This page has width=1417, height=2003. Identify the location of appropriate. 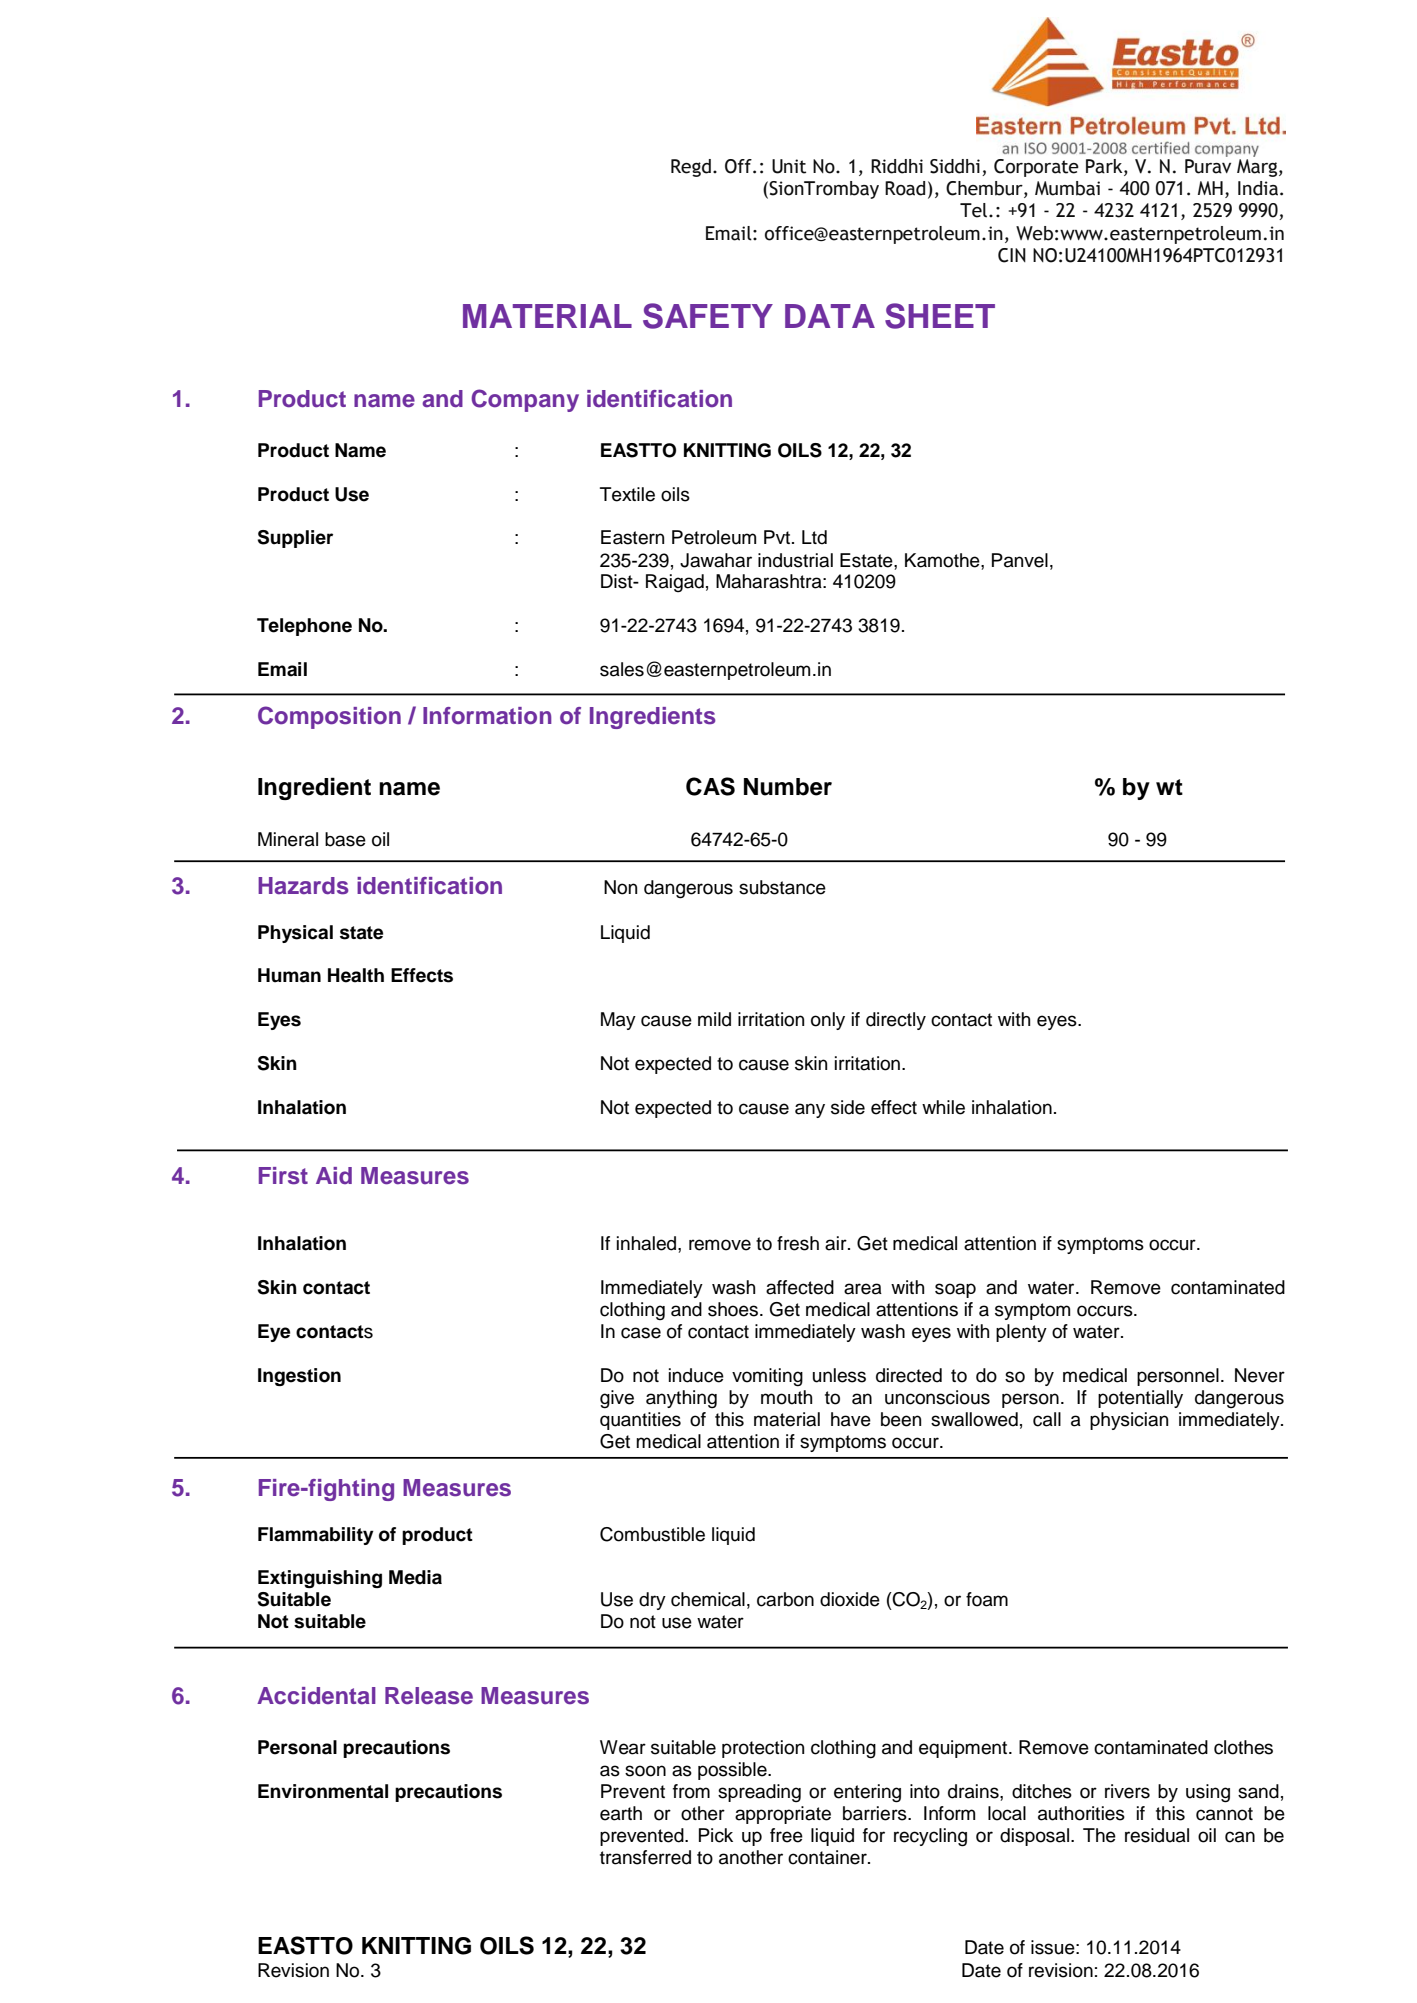
(783, 1815).
